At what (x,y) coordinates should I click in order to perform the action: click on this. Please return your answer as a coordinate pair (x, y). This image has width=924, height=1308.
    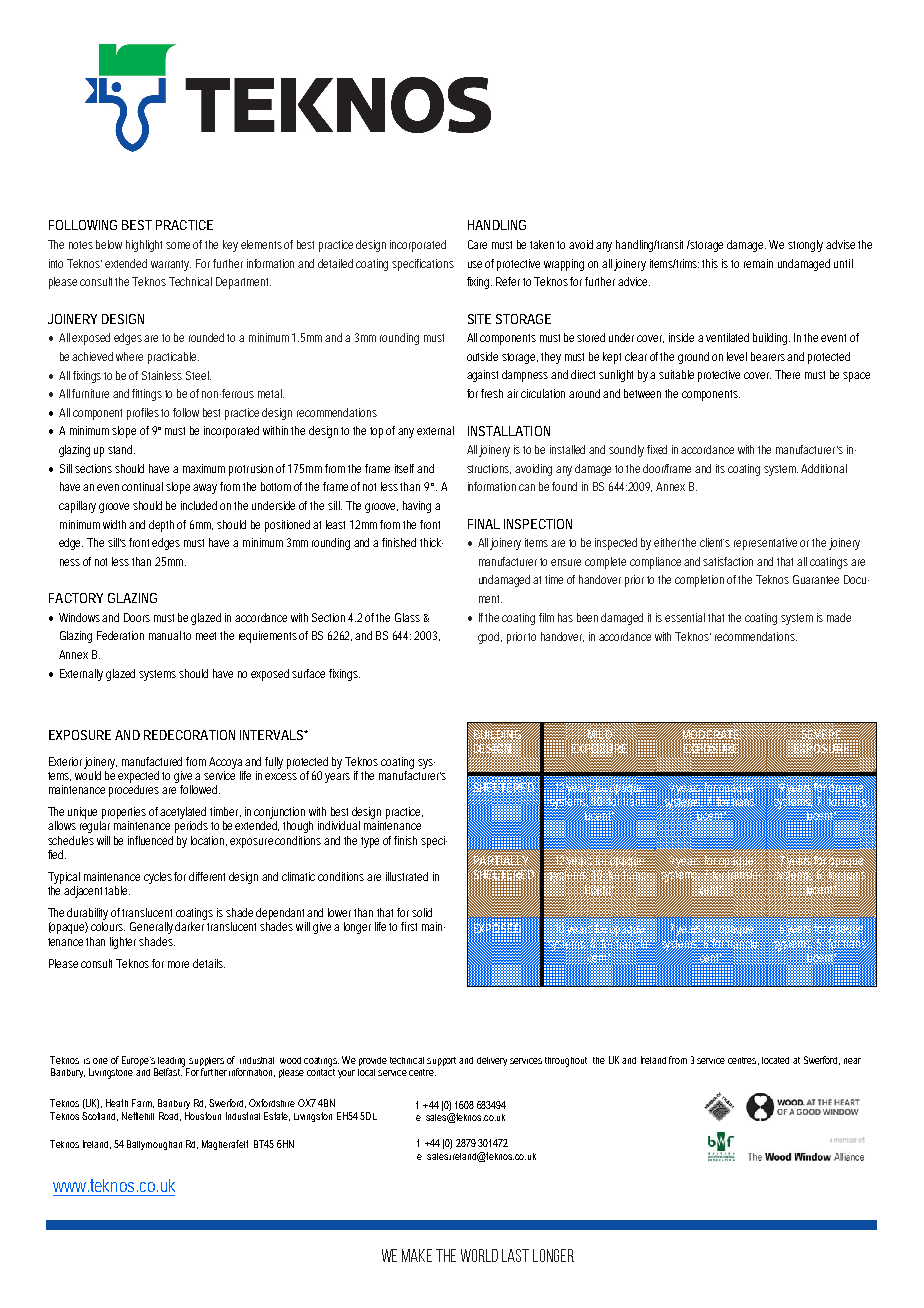
    Looking at the image, I should click on (710, 263).
